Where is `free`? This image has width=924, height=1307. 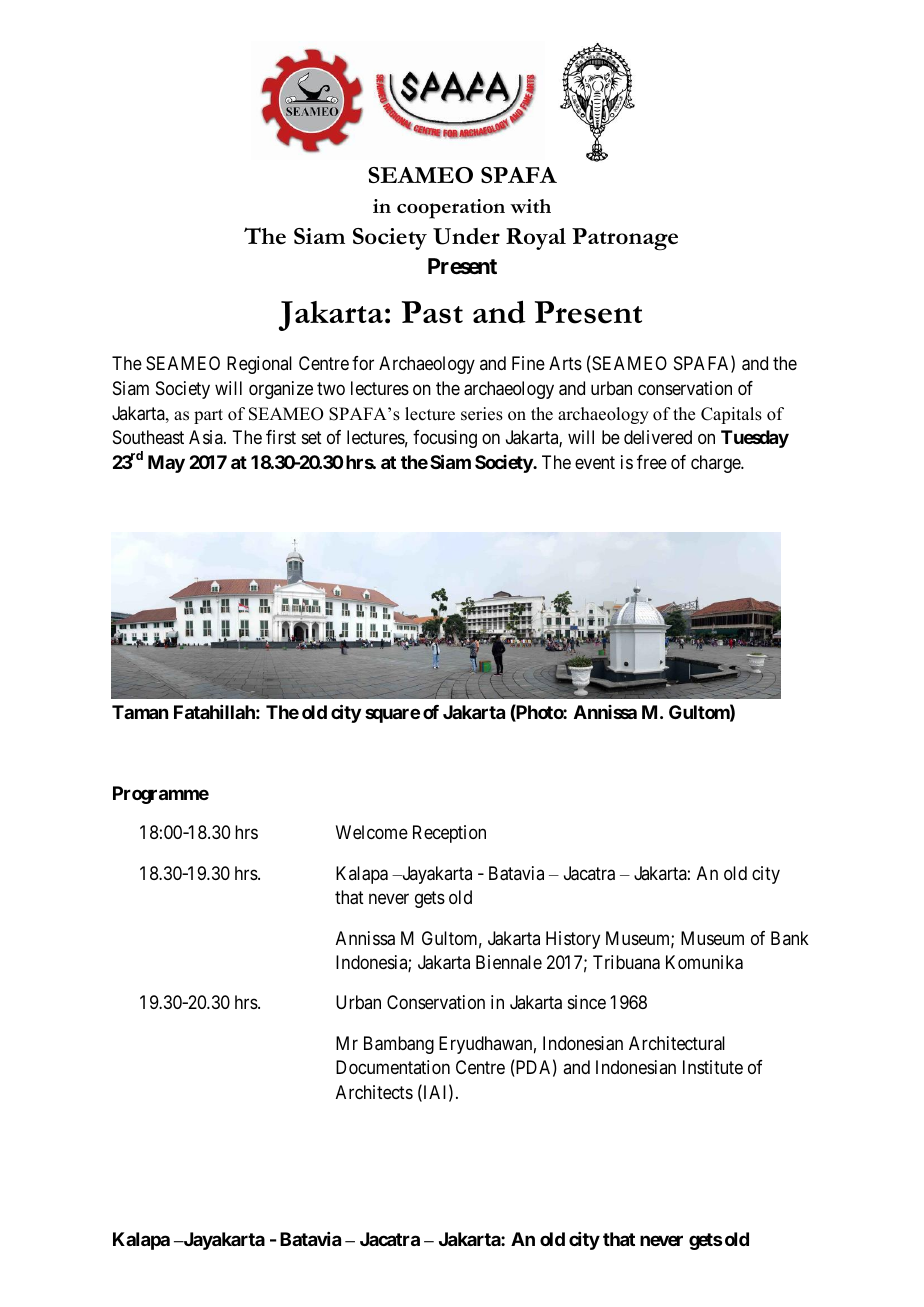 free is located at coordinates (652, 462).
